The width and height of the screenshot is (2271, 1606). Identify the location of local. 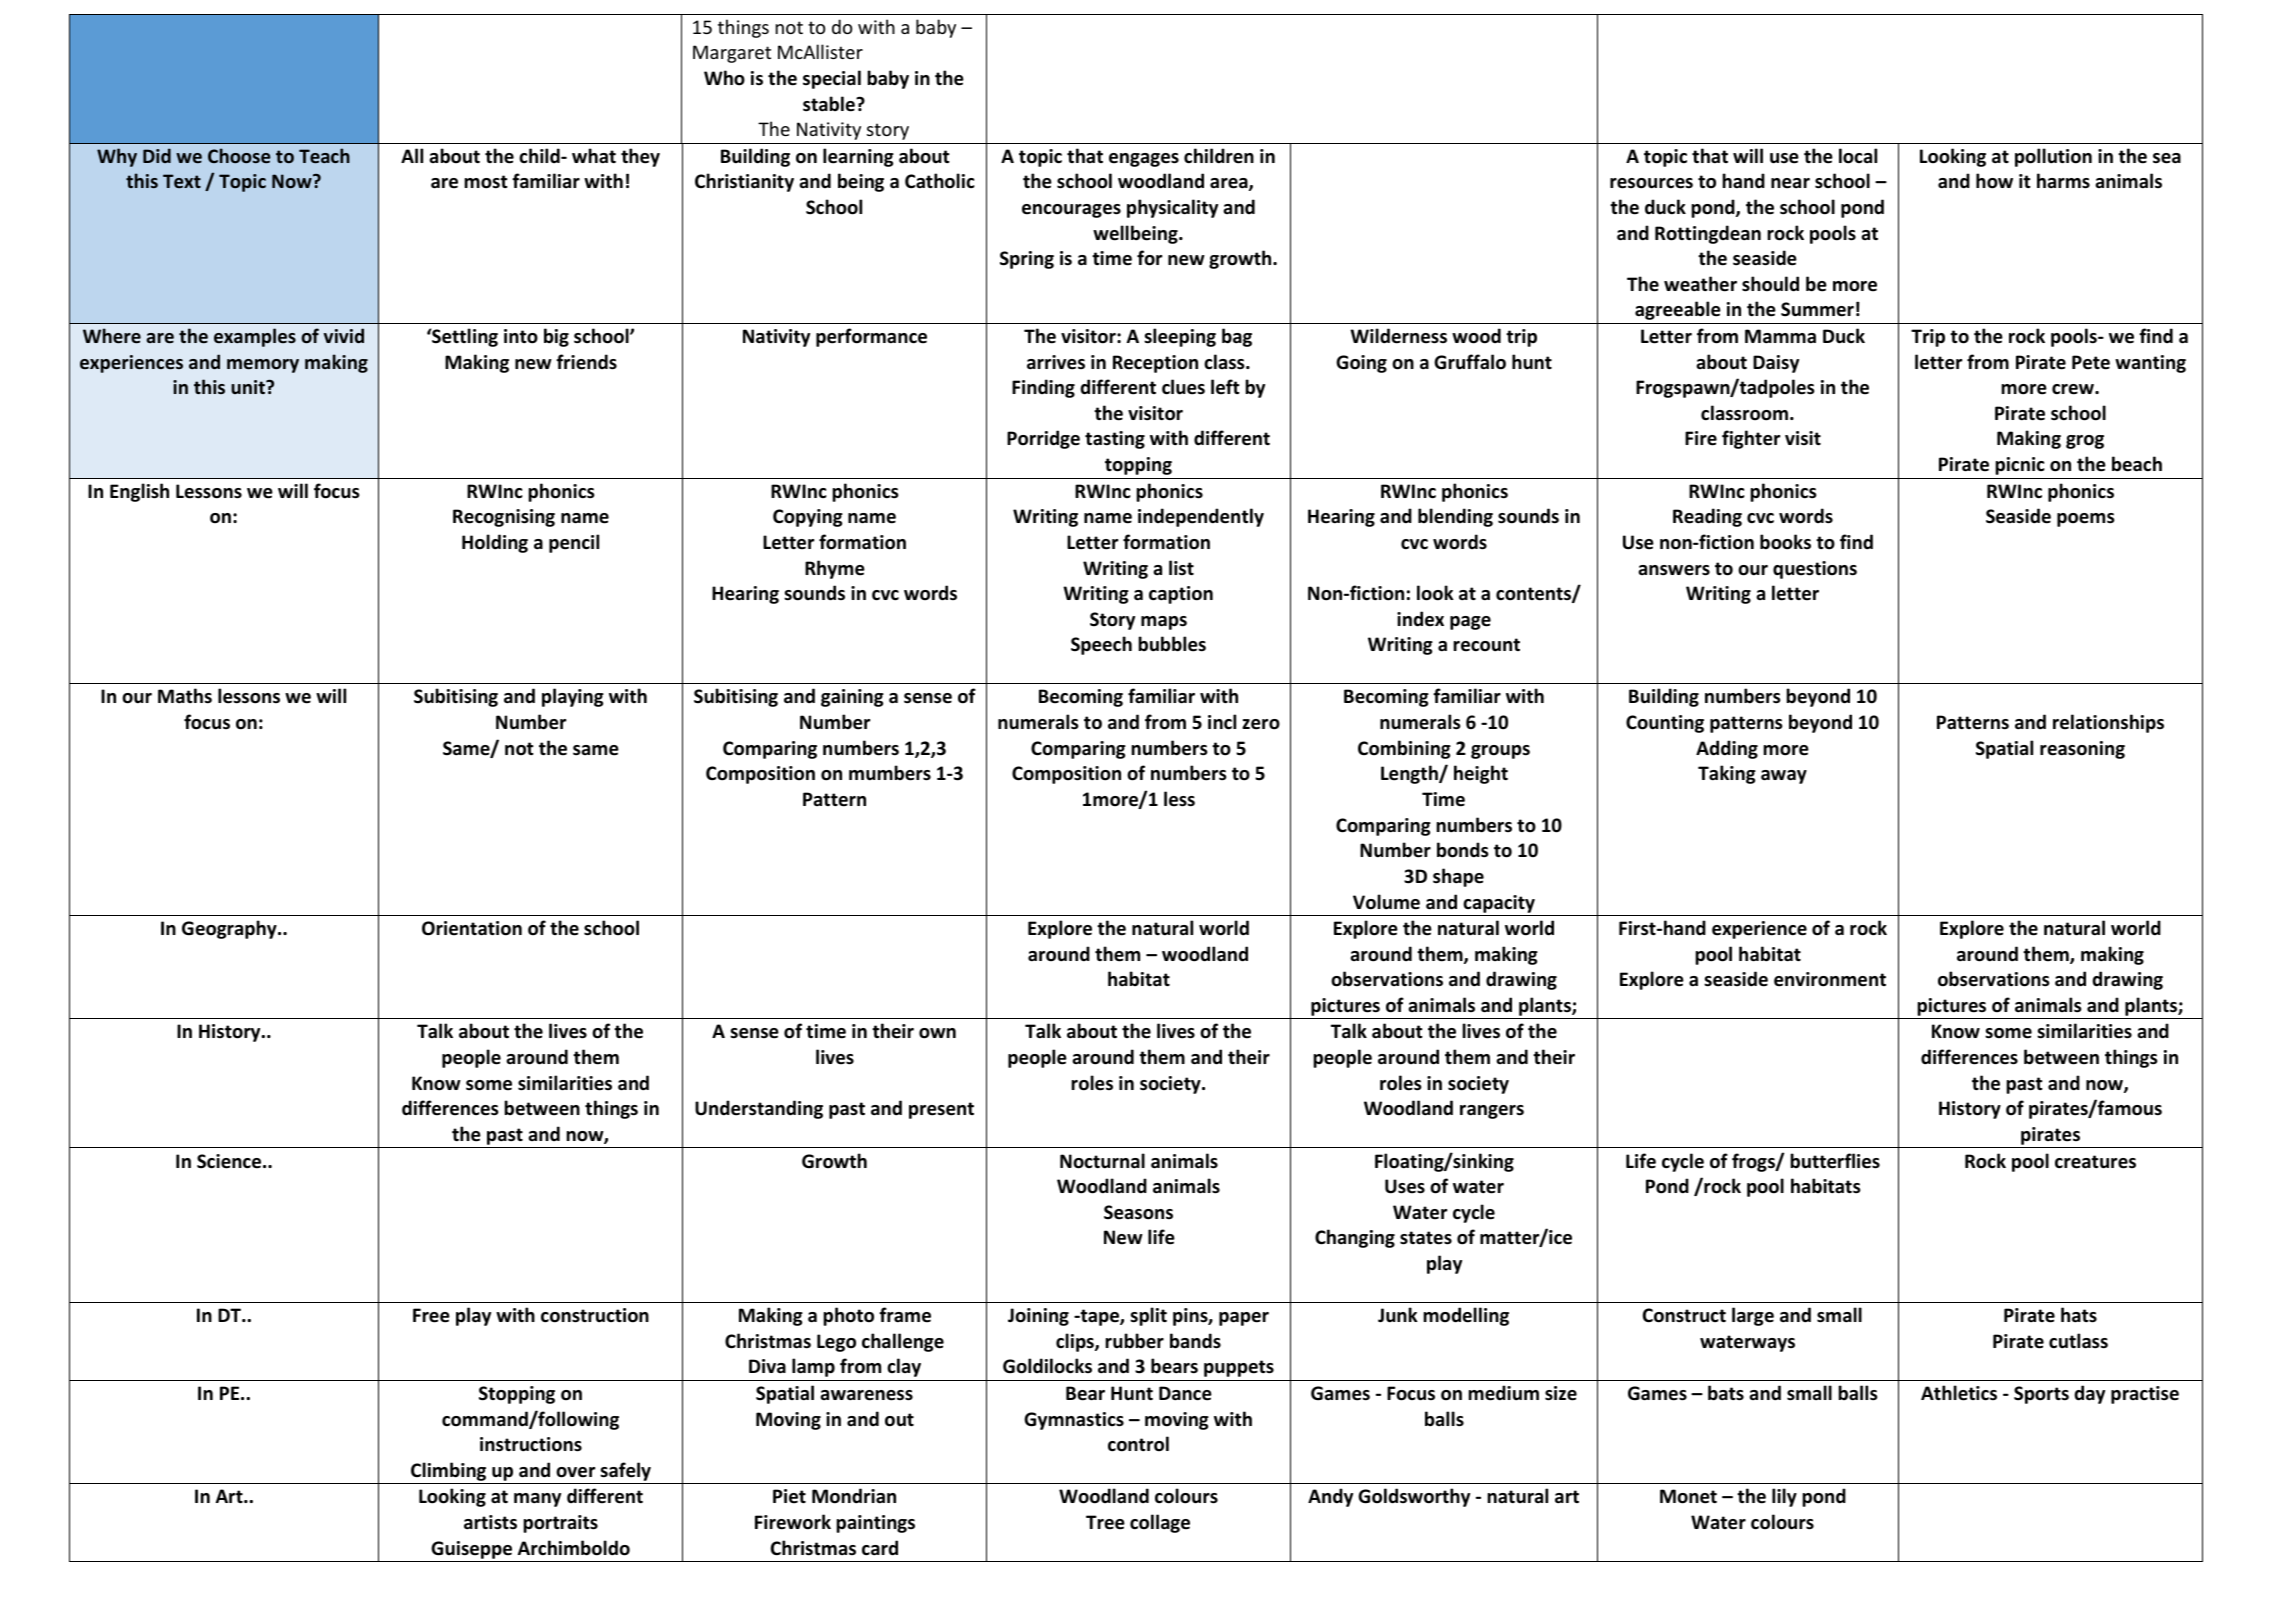
(1858, 156).
